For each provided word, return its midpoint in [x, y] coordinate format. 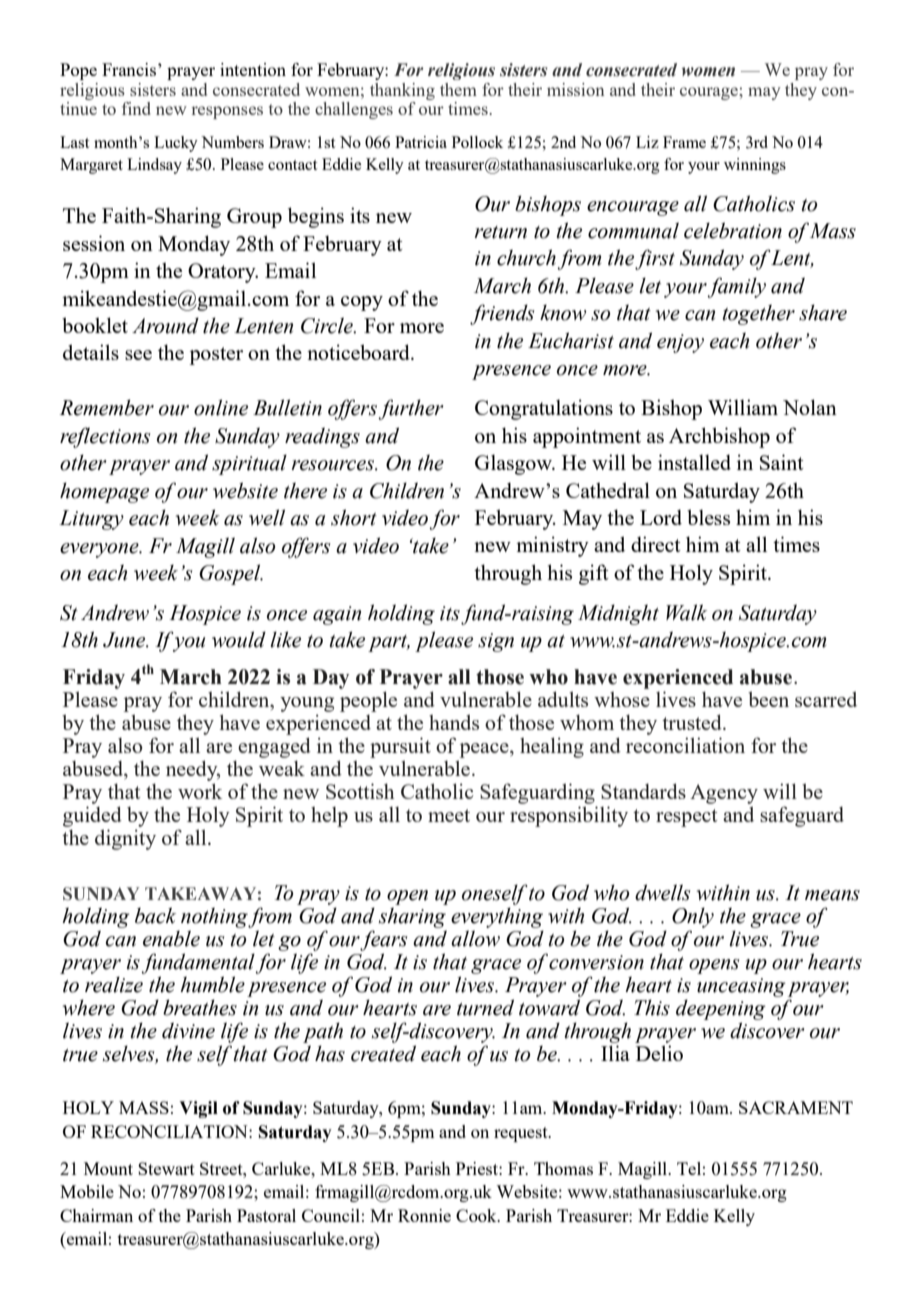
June [125, 640]
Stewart [166, 1168]
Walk [686, 612]
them [458, 89]
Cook [477, 1215]
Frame [684, 142]
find [136, 108]
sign [496, 642]
